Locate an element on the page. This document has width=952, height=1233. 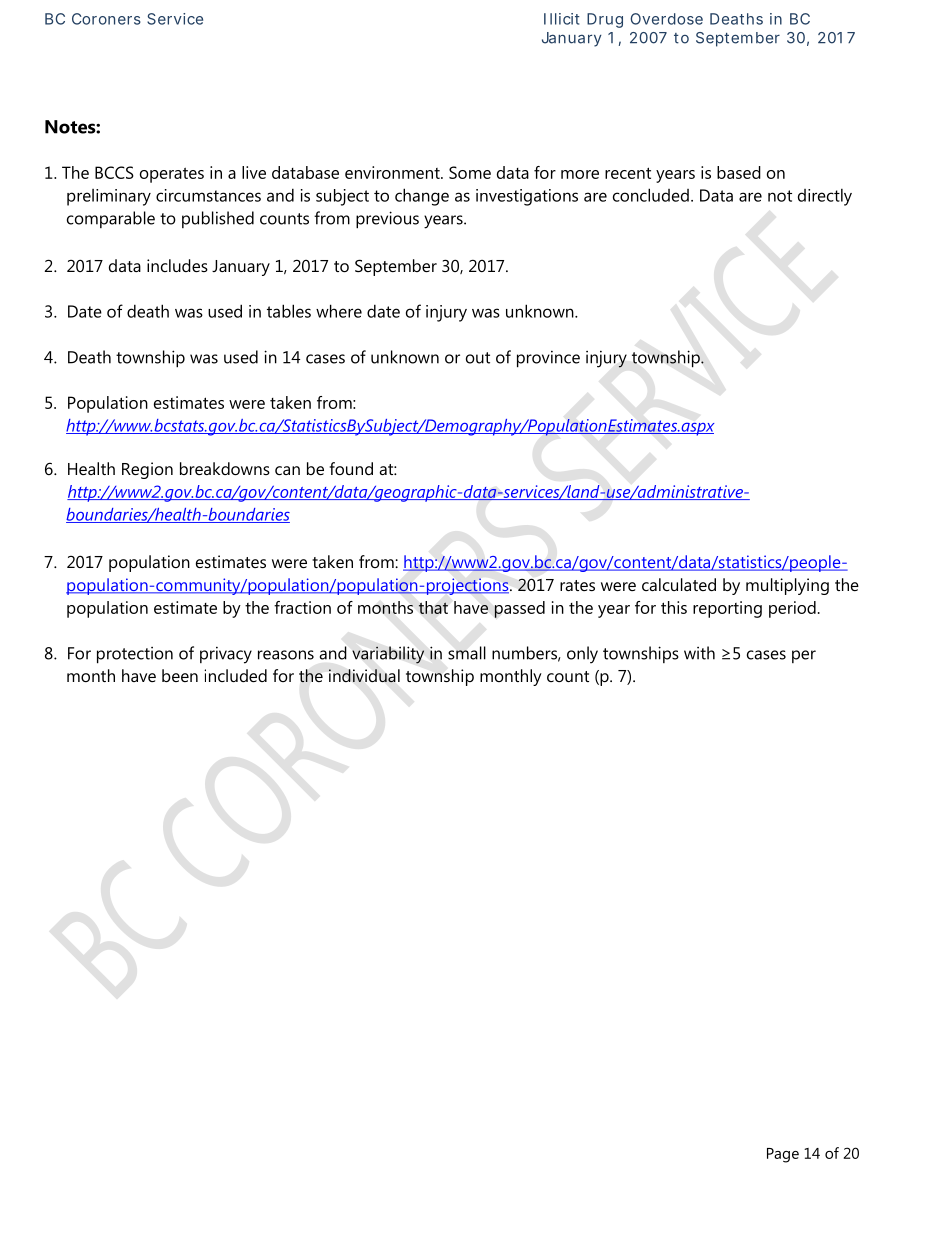
Coroners is located at coordinates (106, 19).
